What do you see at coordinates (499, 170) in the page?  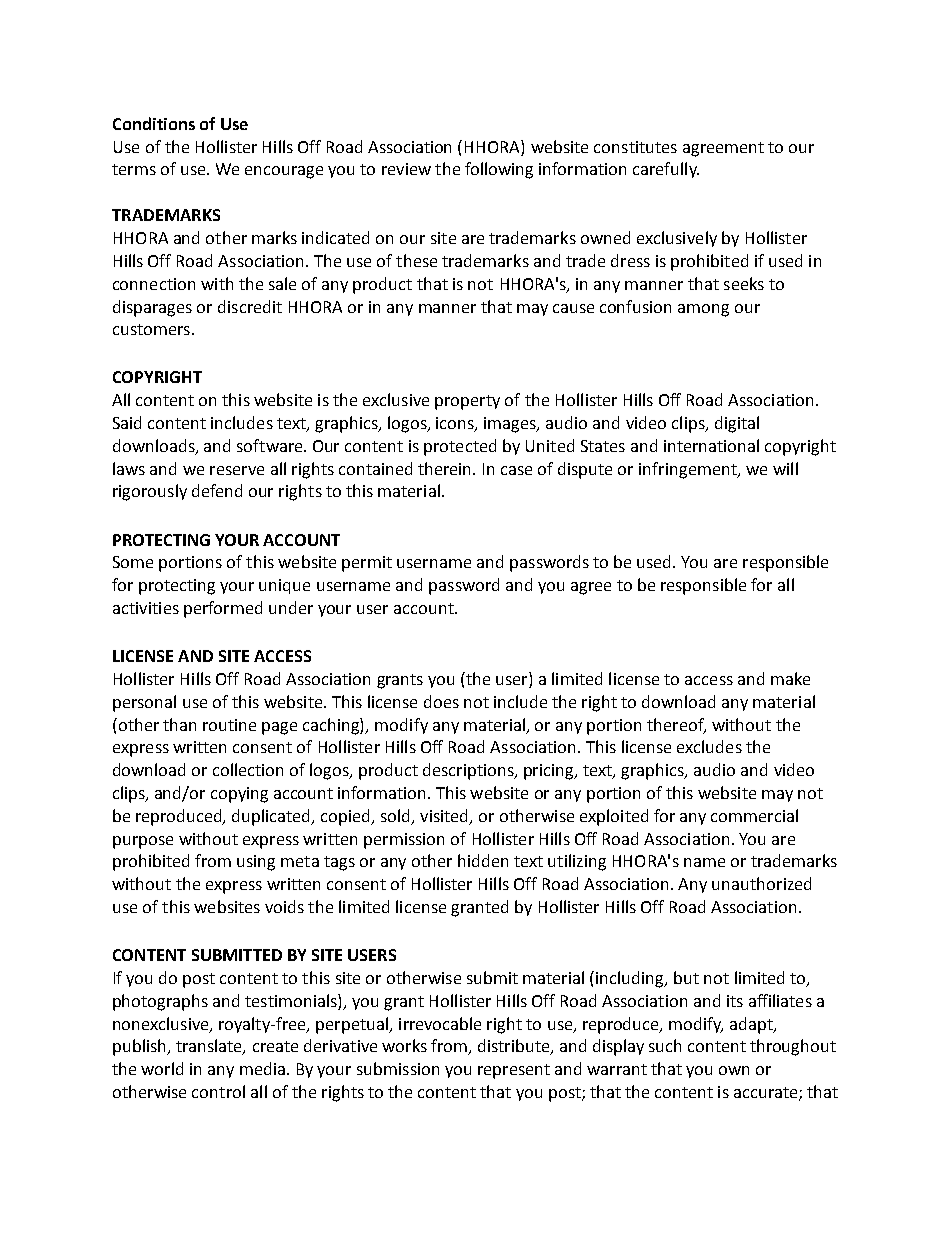 I see `following` at bounding box center [499, 170].
